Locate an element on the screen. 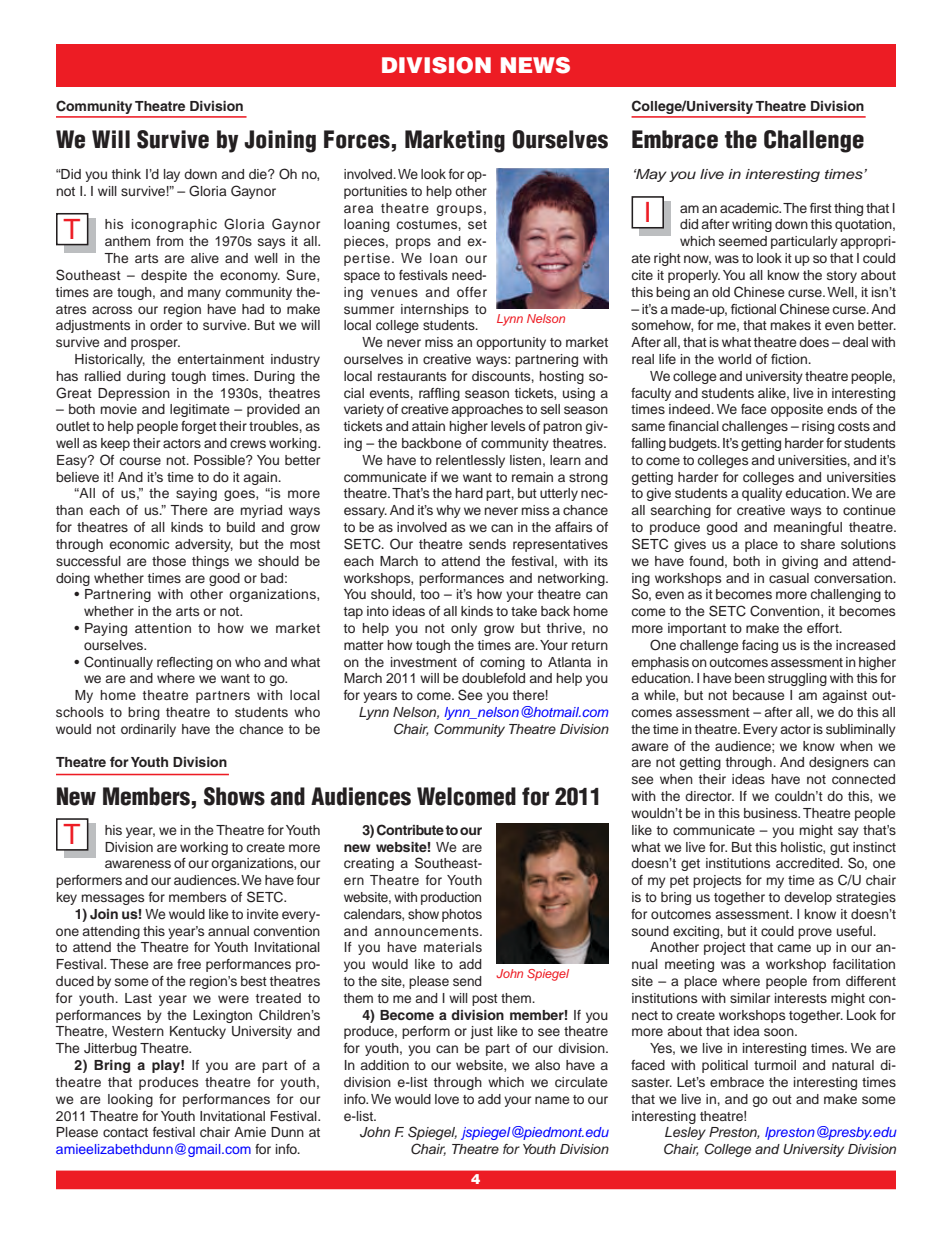 The width and height of the screenshot is (952, 1233). prosper is located at coordinates (155, 344).
